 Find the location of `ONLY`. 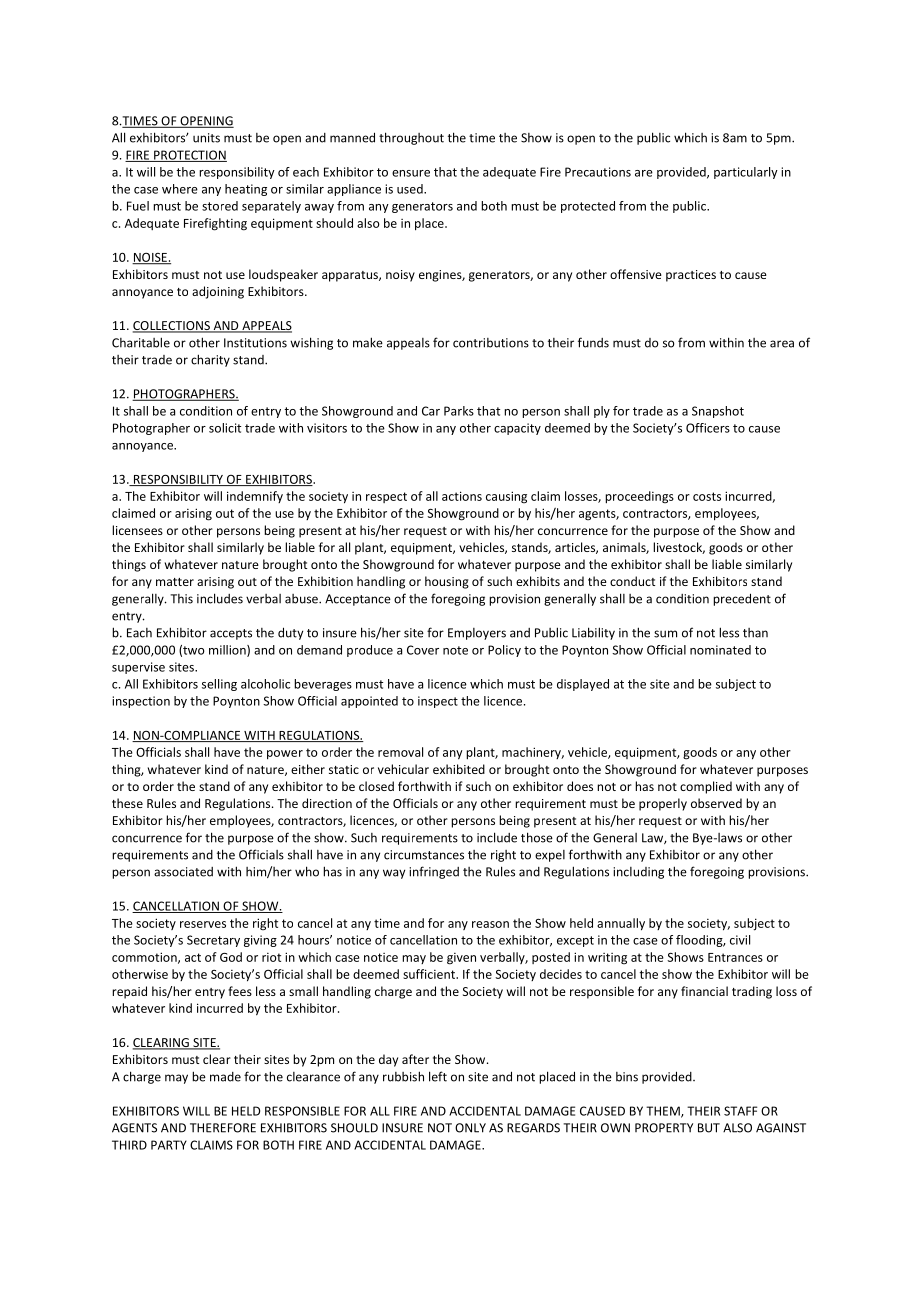

ONLY is located at coordinates (470, 1128).
